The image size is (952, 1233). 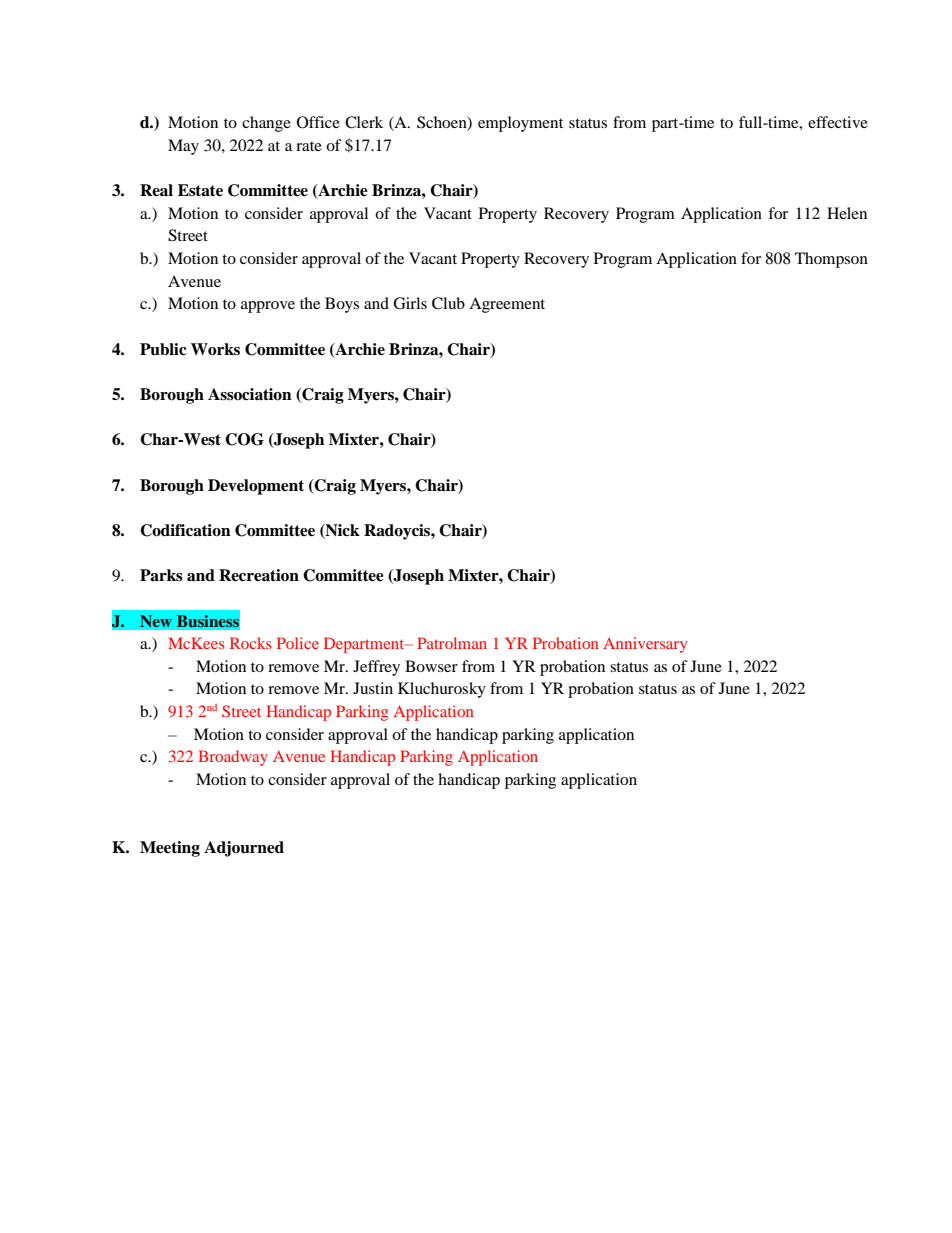 I want to click on approve, so click(x=268, y=307).
